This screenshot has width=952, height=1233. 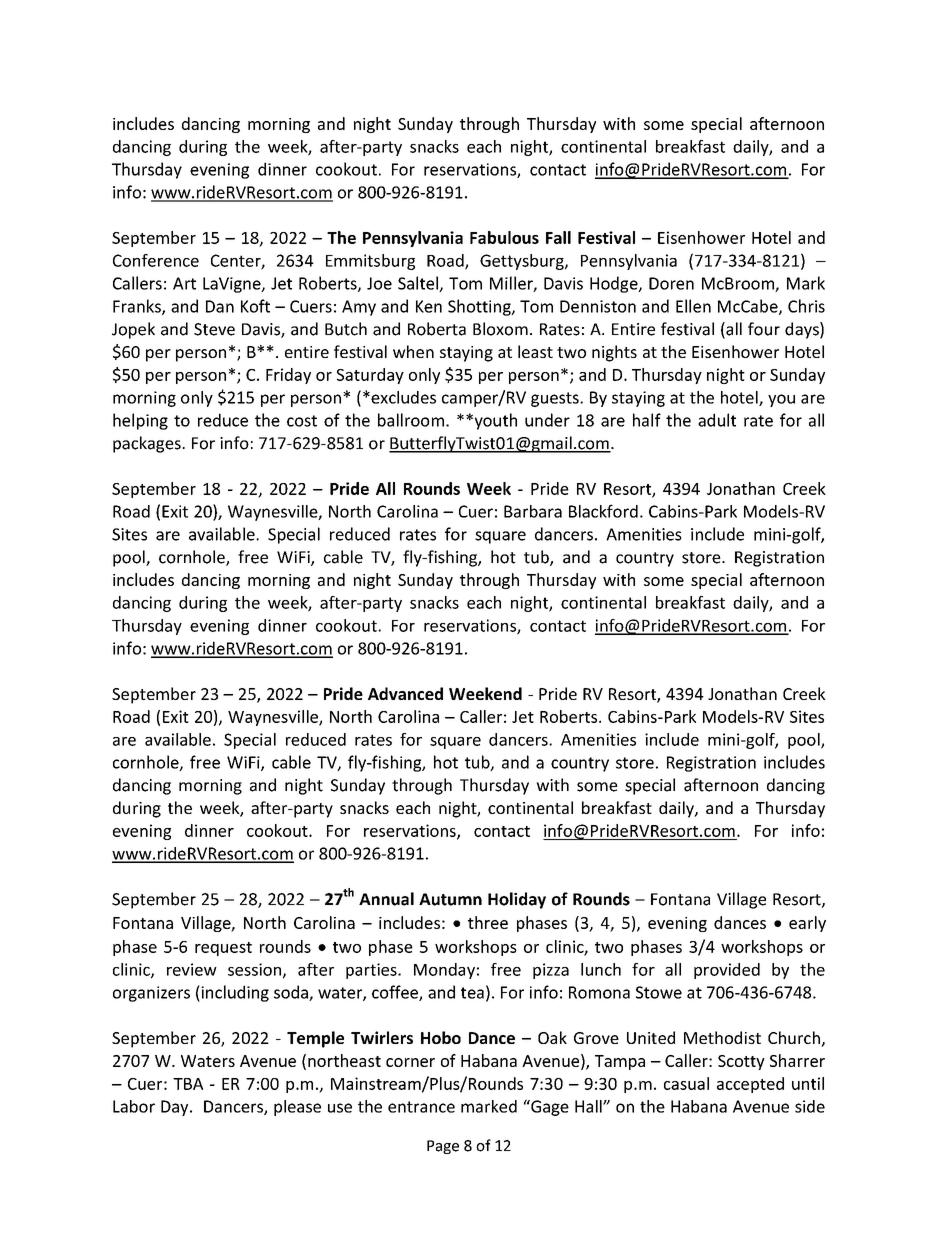 I want to click on early, so click(x=807, y=924).
